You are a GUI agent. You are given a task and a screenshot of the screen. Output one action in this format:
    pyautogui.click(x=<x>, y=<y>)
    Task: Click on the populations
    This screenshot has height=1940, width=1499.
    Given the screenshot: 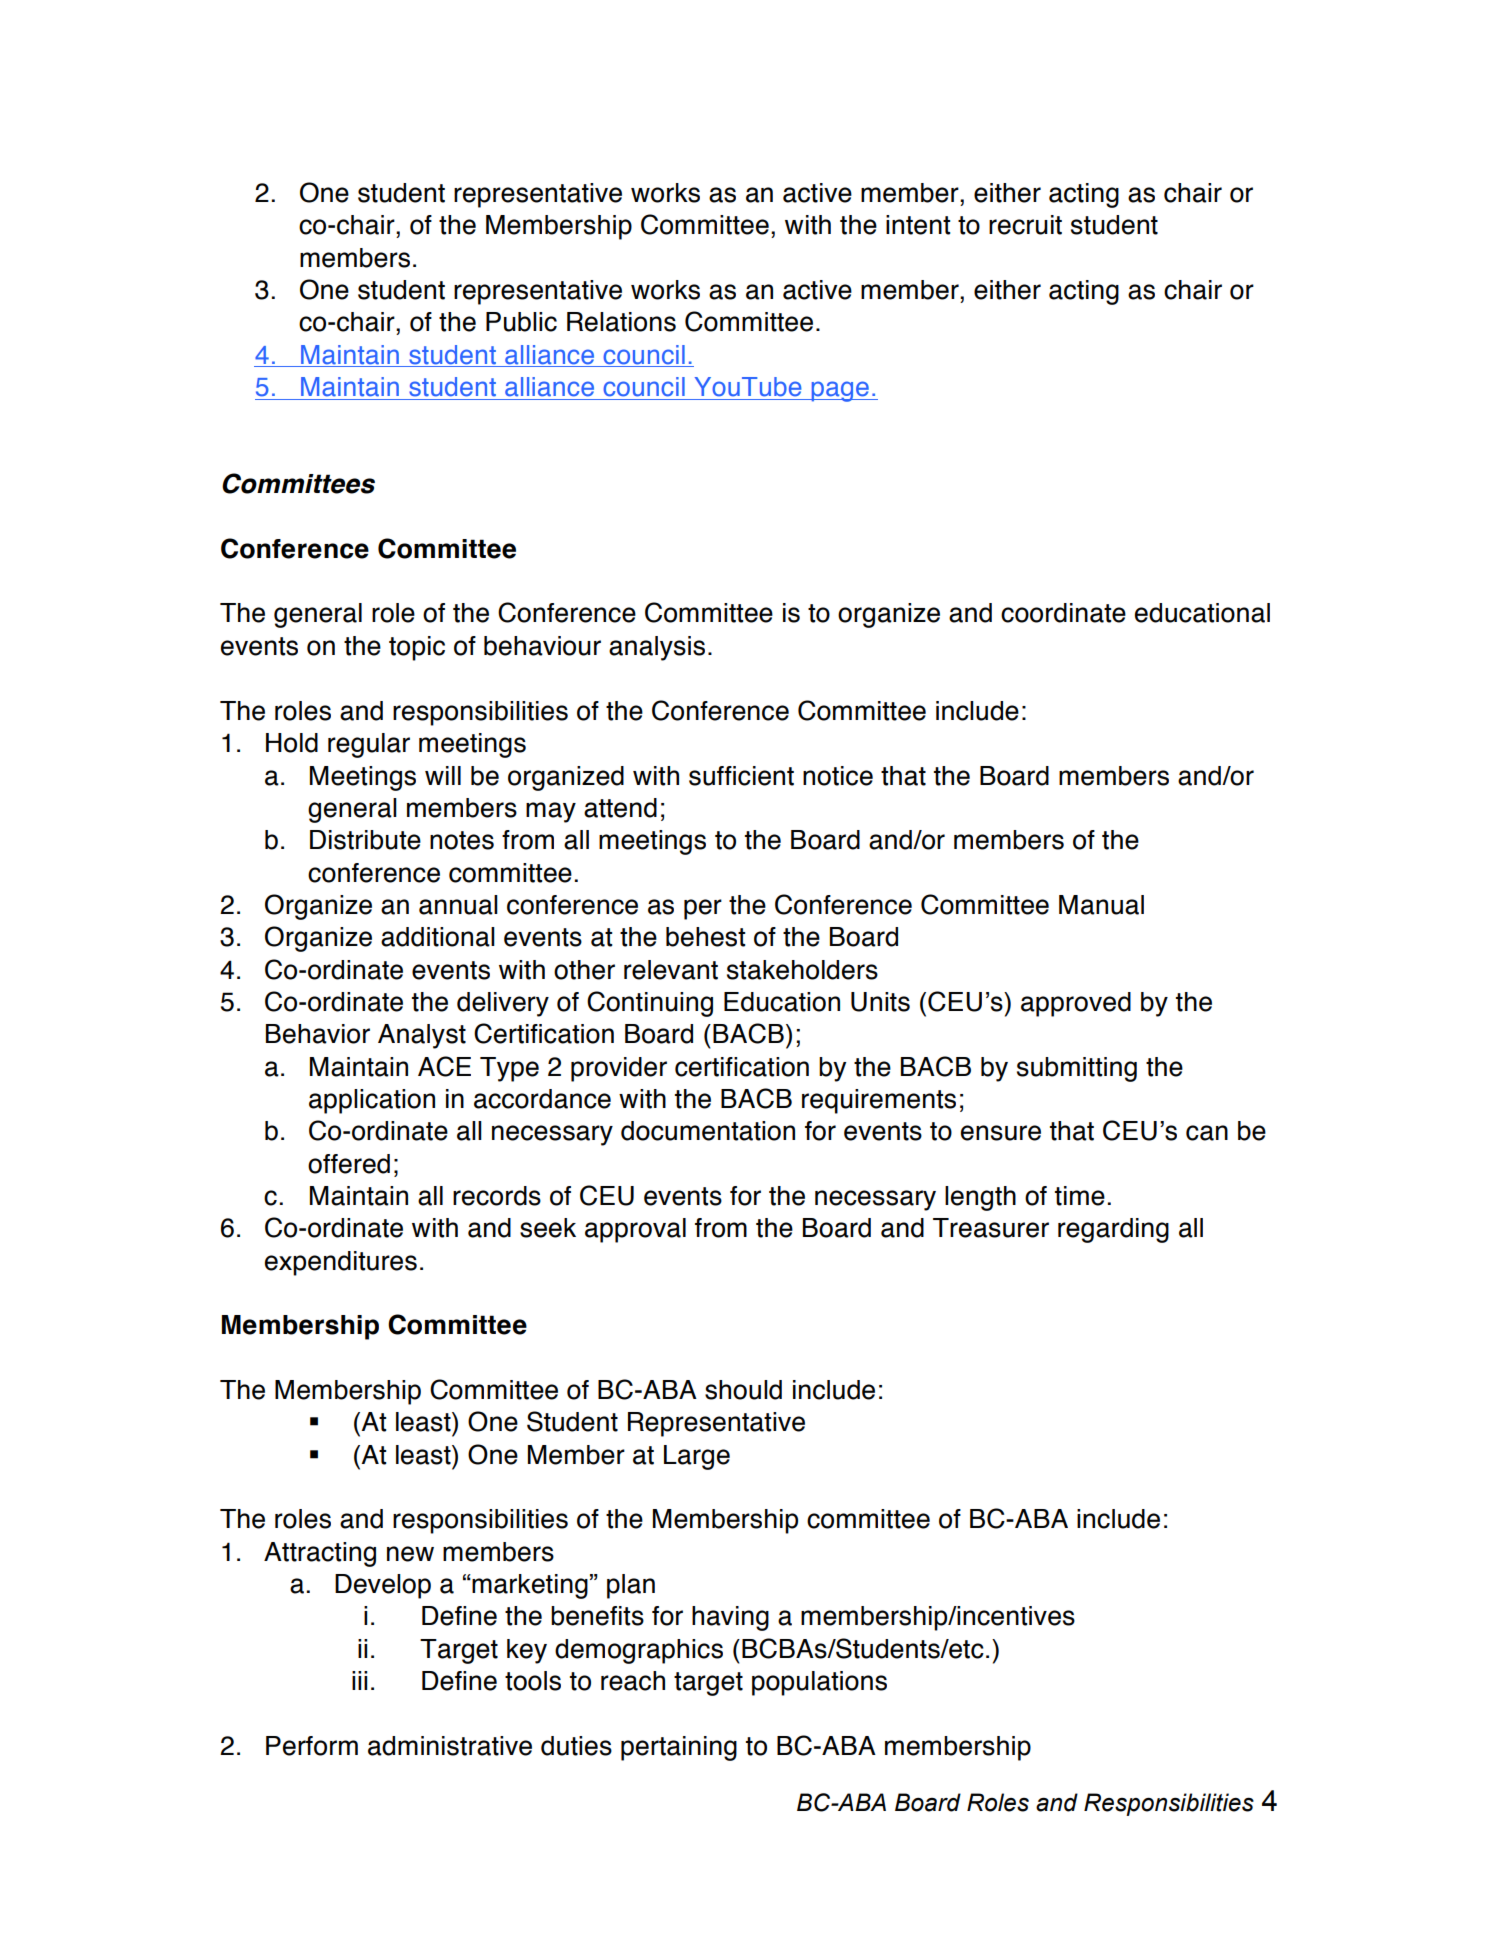 What is the action you would take?
    pyautogui.click(x=819, y=1683)
